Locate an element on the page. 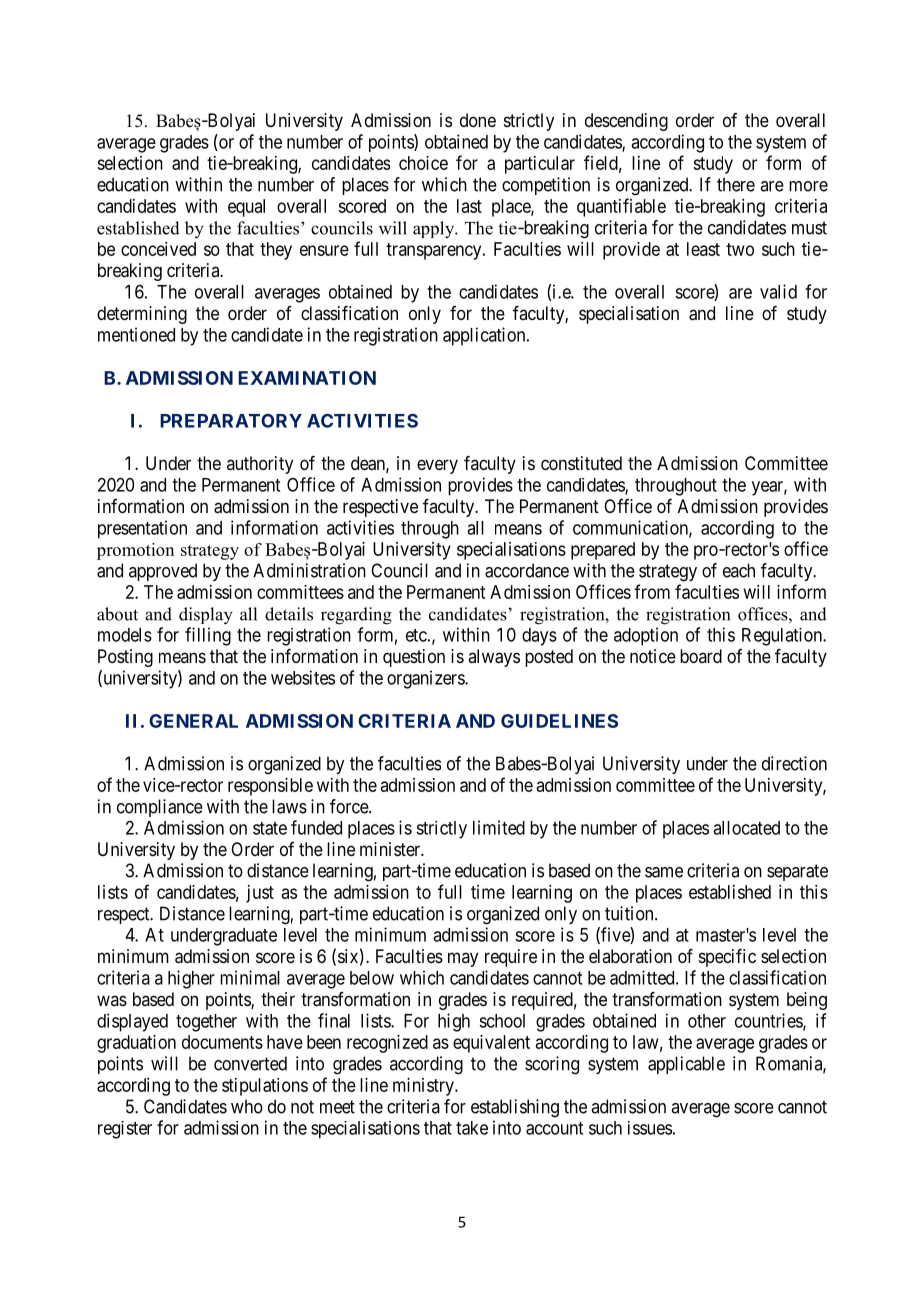 The image size is (924, 1308). each is located at coordinates (739, 570).
